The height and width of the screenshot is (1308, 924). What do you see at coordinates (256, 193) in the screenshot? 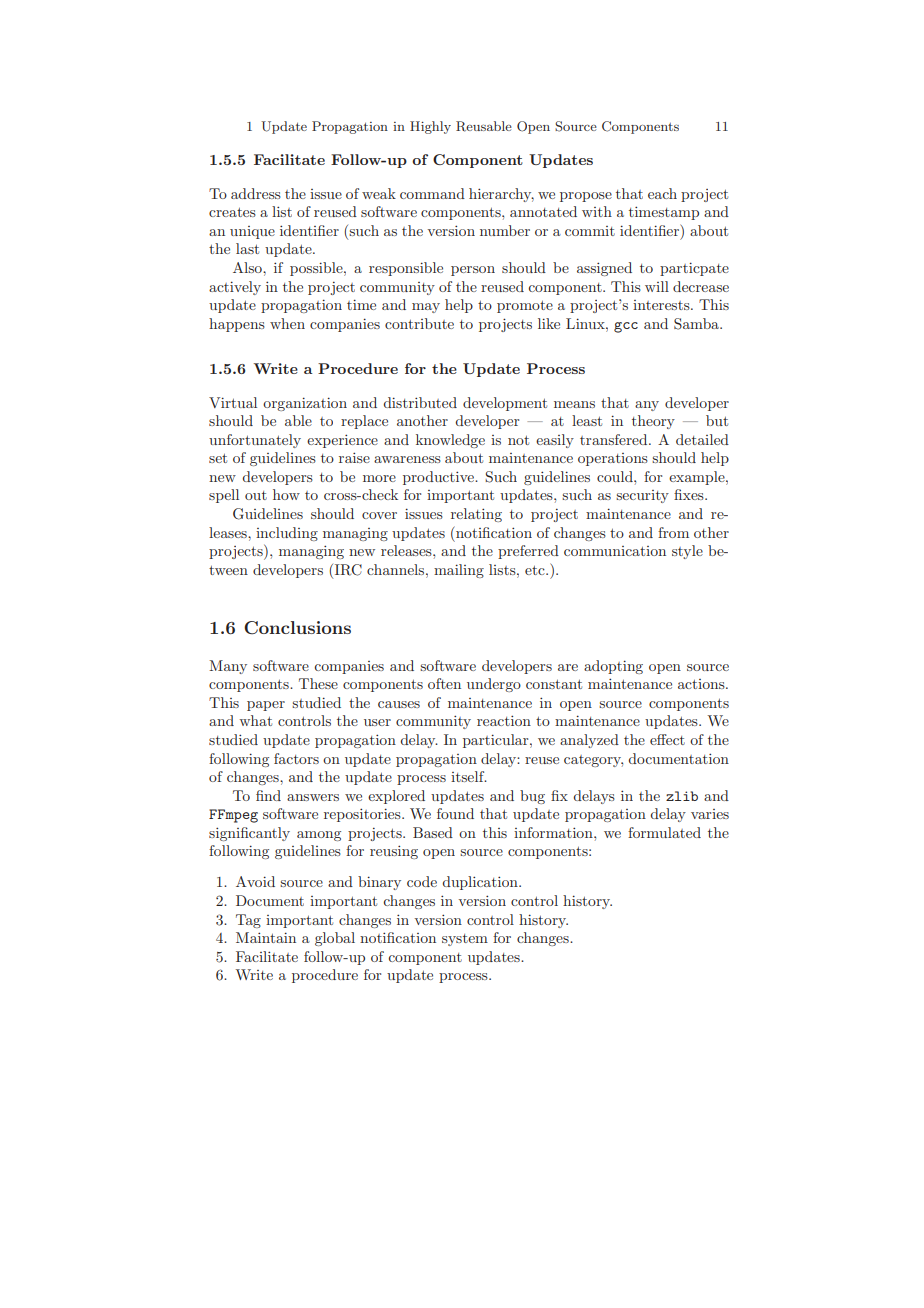
I see `address` at bounding box center [256, 193].
